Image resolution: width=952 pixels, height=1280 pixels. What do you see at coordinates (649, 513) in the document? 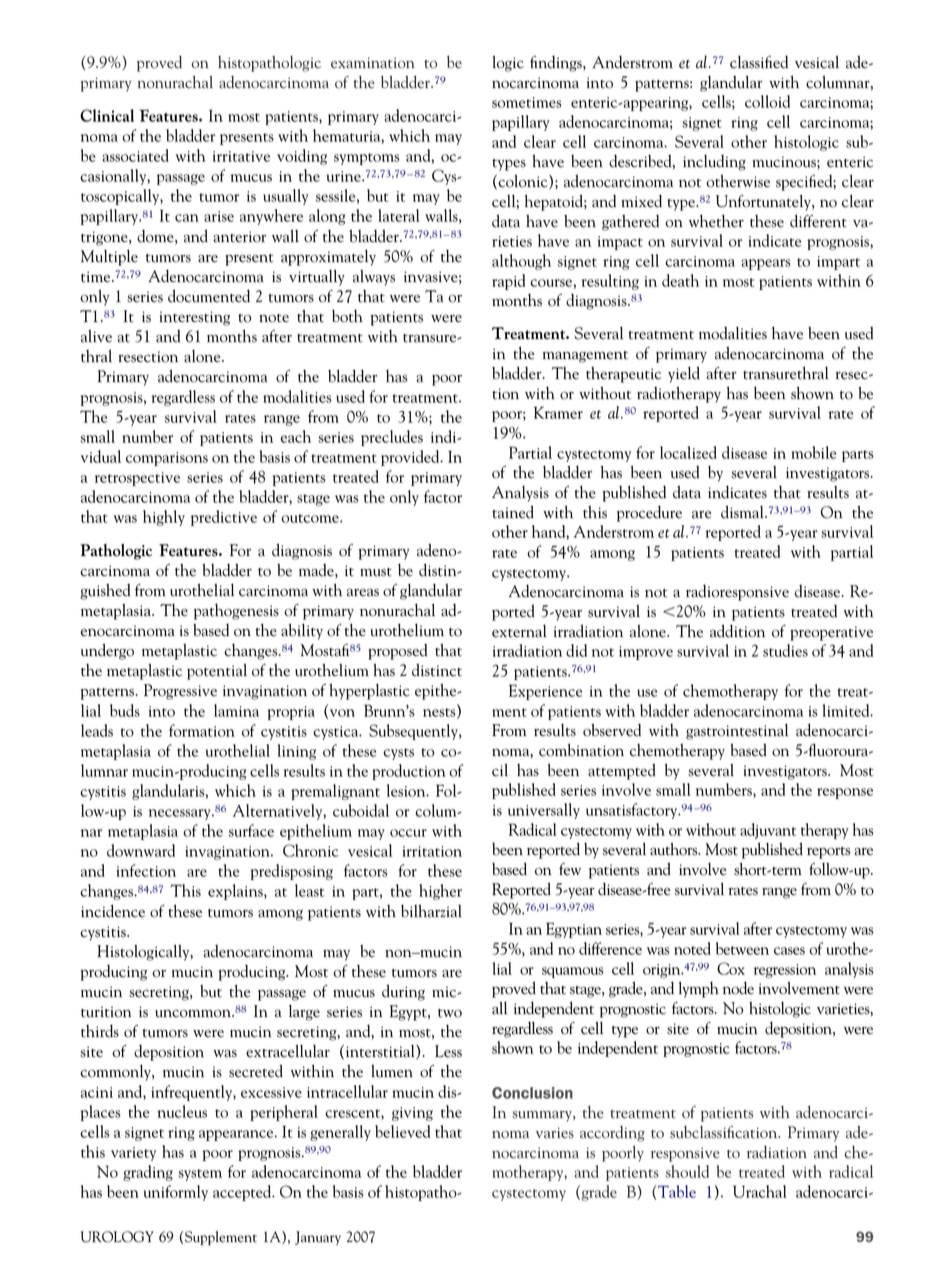
I see `procedure` at bounding box center [649, 513].
